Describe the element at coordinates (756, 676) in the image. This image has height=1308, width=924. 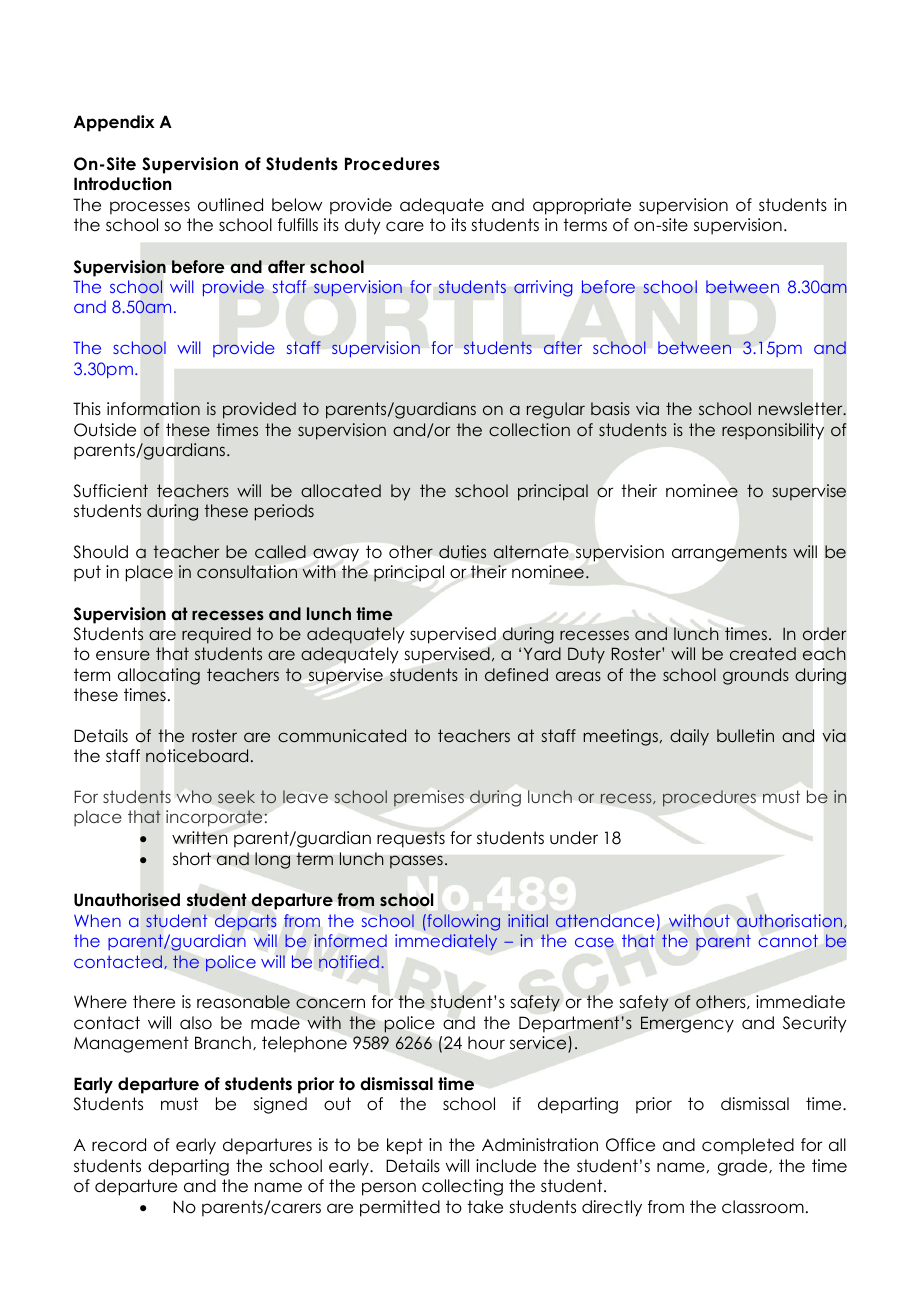
I see `grounds` at that location.
